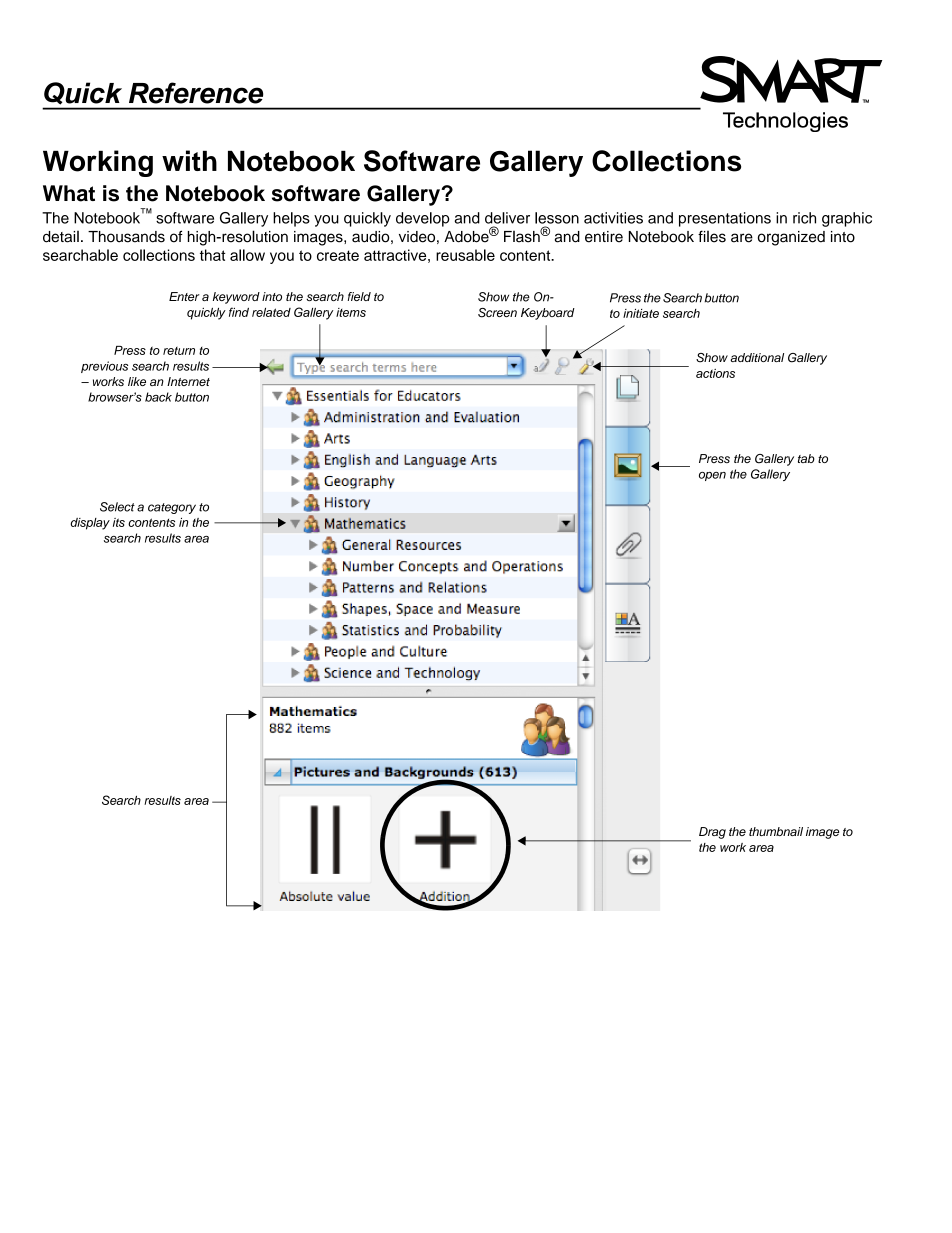 The width and height of the screenshot is (952, 1233). What do you see at coordinates (423, 219) in the screenshot?
I see `develop` at bounding box center [423, 219].
